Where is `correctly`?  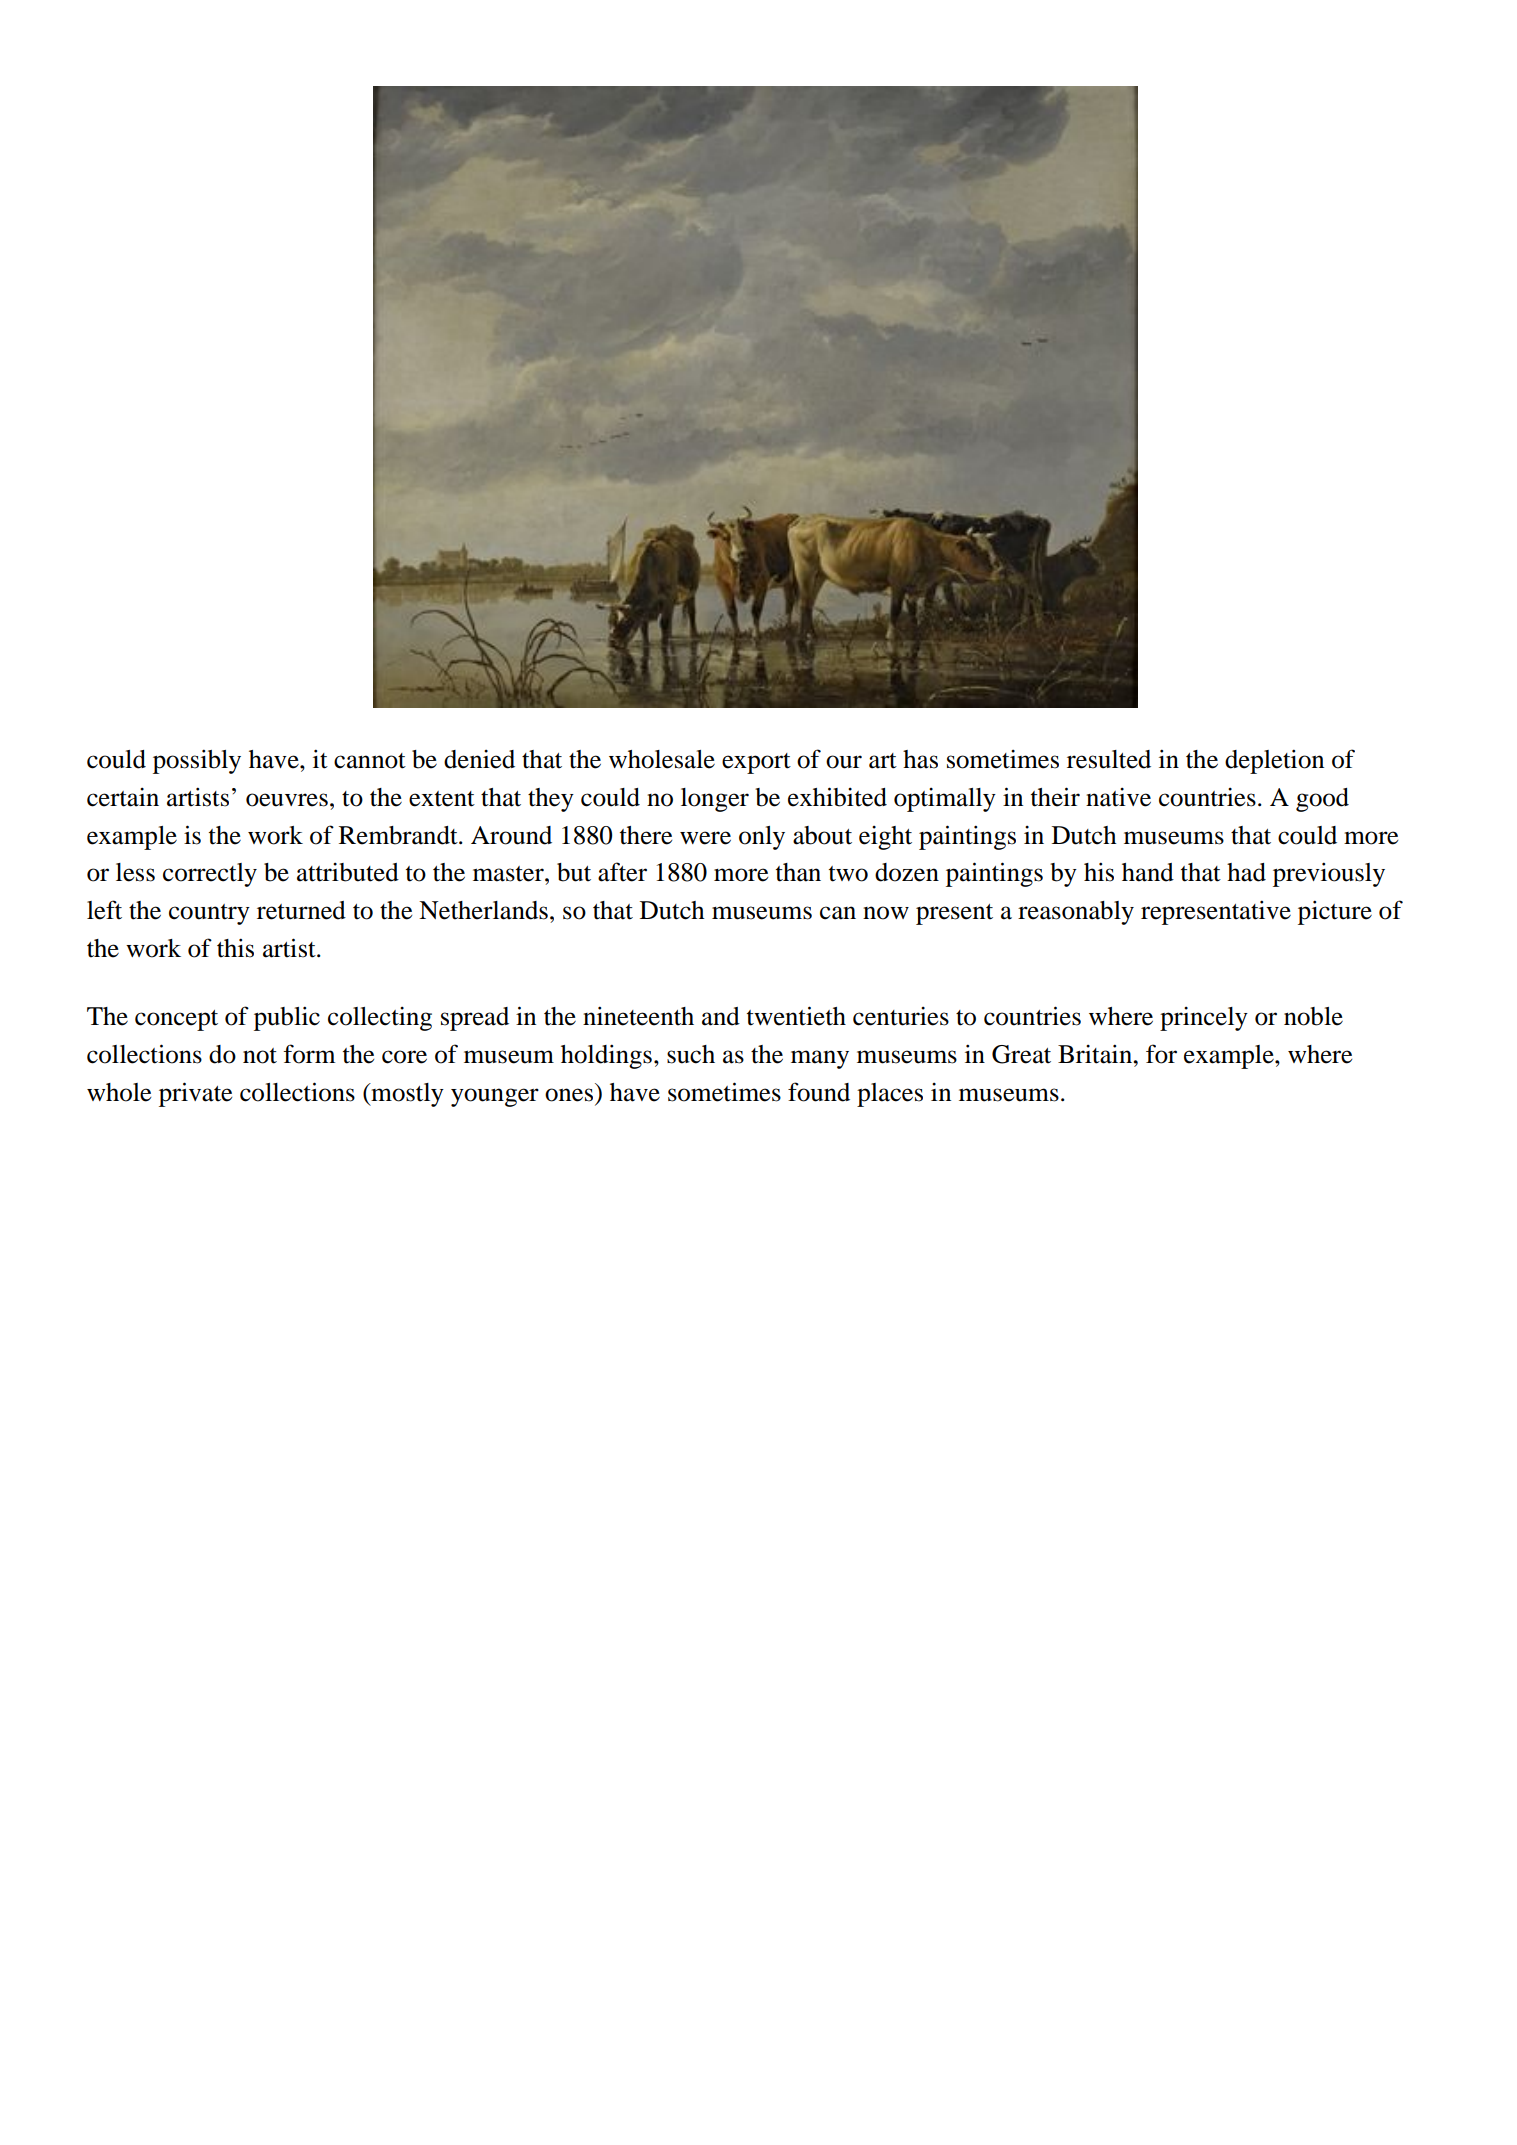
correctly is located at coordinates (210, 875).
